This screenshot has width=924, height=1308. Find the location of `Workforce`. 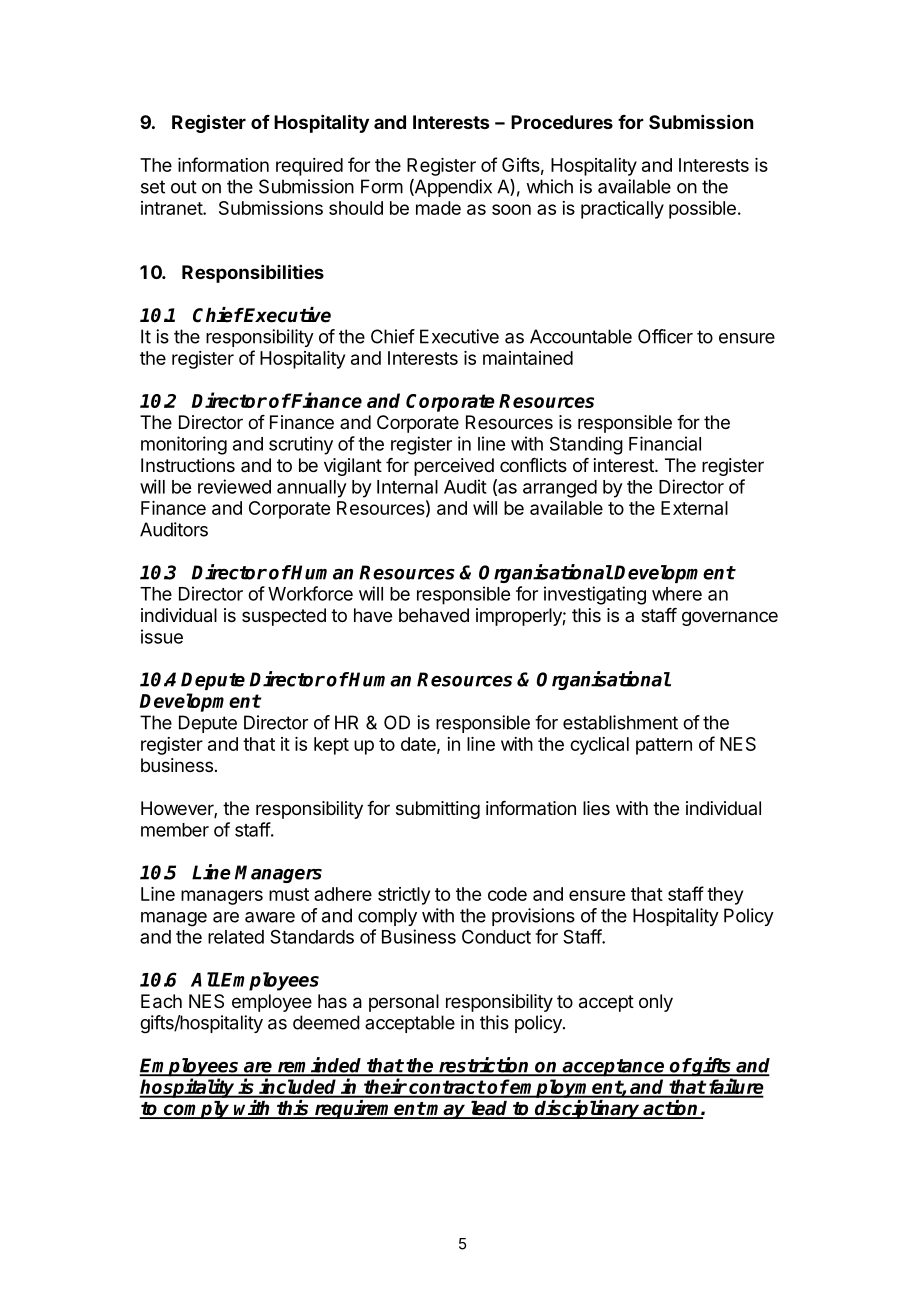

Workforce is located at coordinates (310, 593).
